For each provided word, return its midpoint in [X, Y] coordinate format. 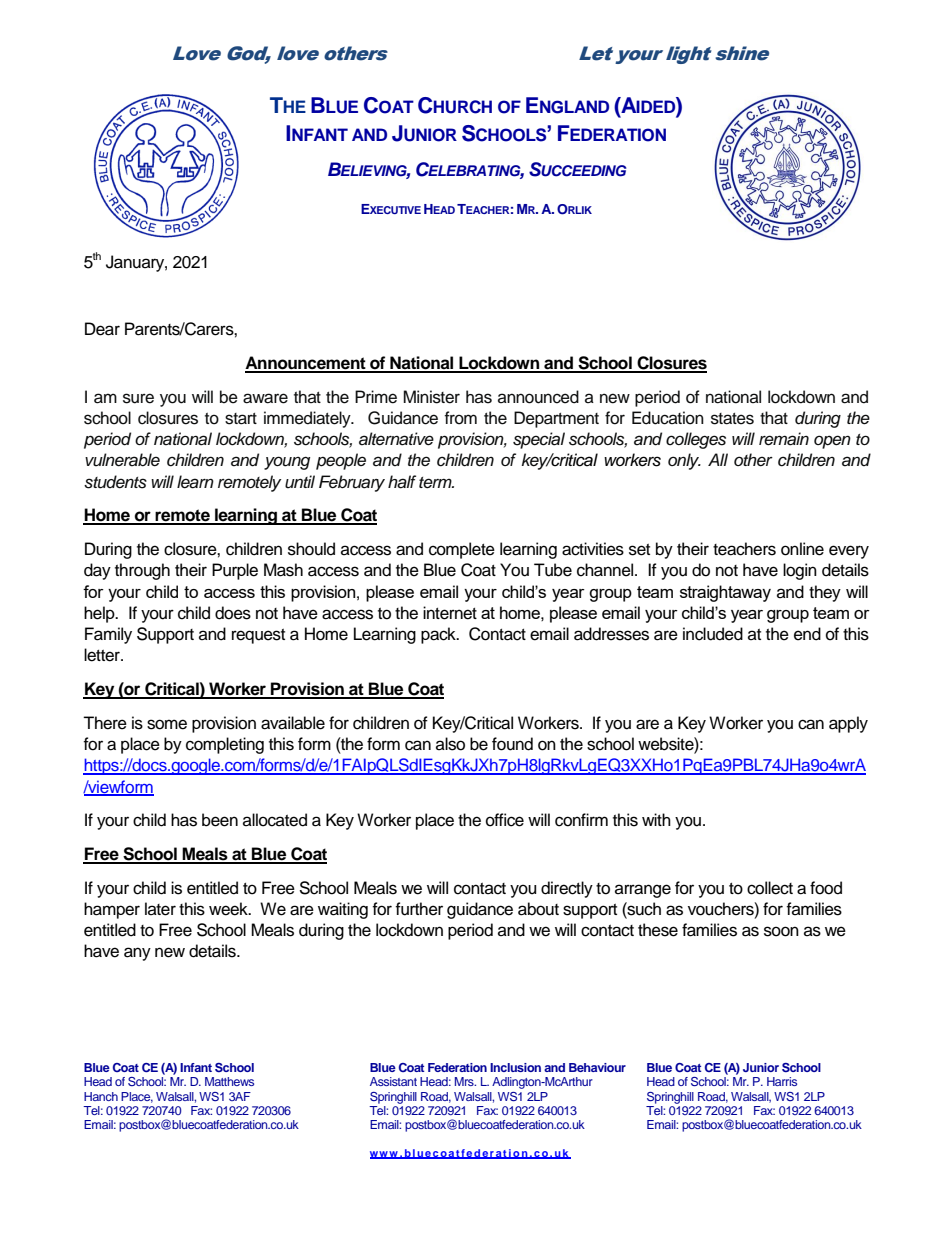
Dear [102, 329]
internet [450, 613]
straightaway [725, 593]
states [732, 419]
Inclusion [515, 1067]
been [220, 820]
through [142, 571]
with [656, 819]
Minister [431, 397]
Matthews [229, 1081]
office [505, 820]
